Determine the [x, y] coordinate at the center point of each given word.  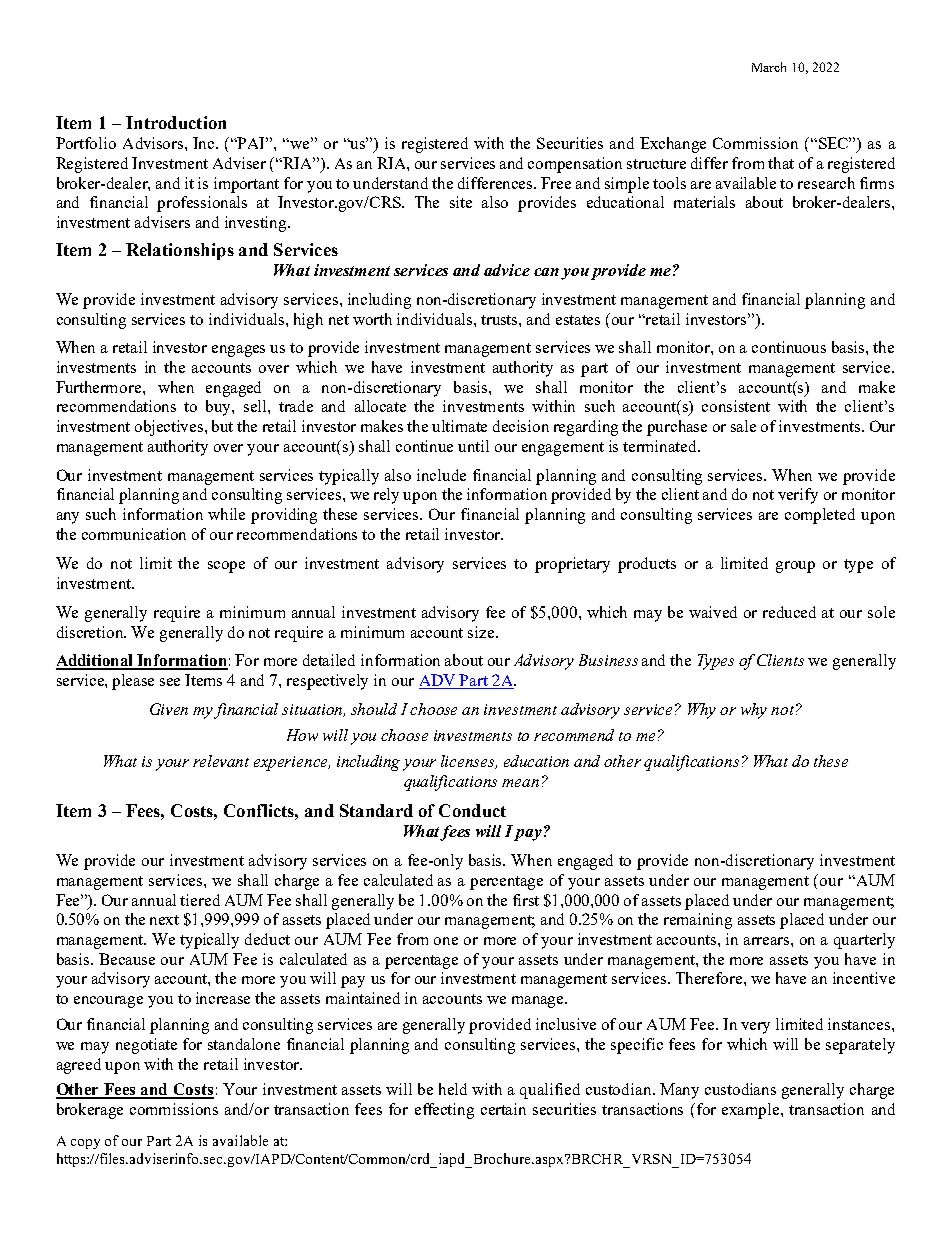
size [482, 632]
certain [503, 1109]
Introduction [176, 122]
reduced [789, 612]
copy [85, 1144]
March [769, 67]
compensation [575, 165]
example [752, 1111]
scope [226, 567]
